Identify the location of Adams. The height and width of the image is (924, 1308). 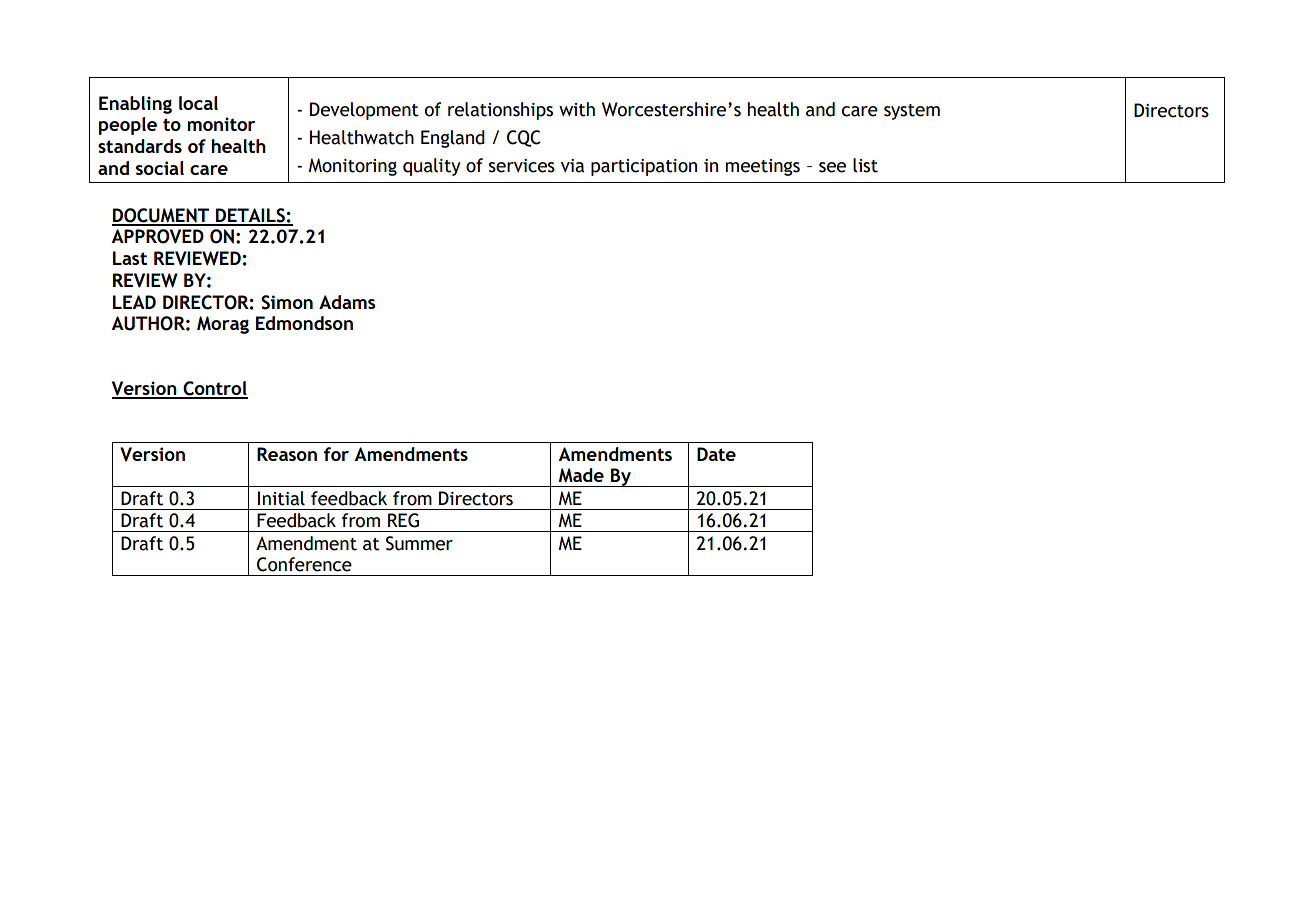
(347, 302).
